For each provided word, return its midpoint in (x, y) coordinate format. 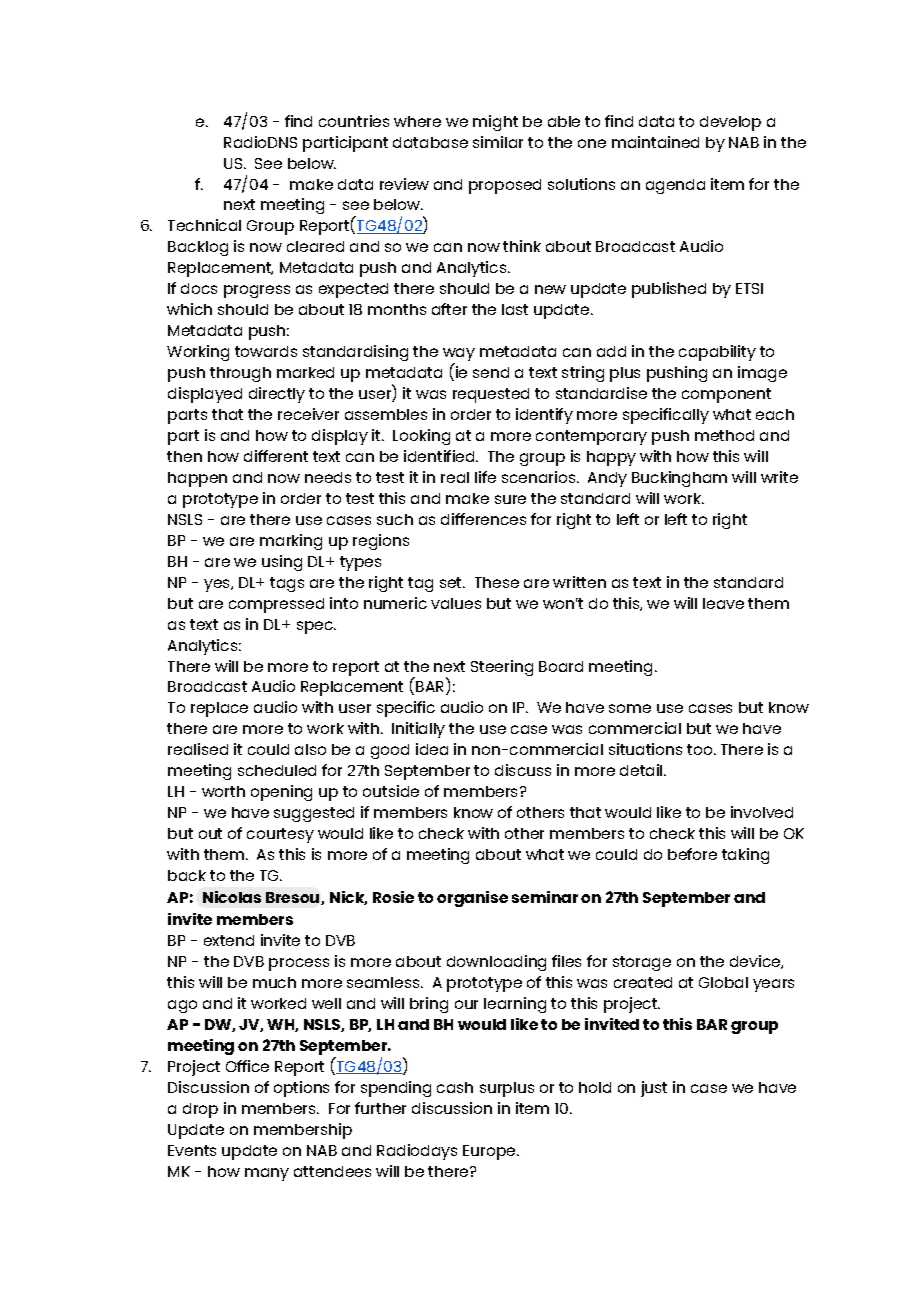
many (267, 1174)
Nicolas (232, 897)
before (692, 854)
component (726, 395)
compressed (276, 605)
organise (472, 899)
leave (723, 603)
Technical (204, 225)
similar (498, 142)
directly (277, 395)
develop (730, 123)
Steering (502, 668)
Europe (490, 1152)
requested (491, 395)
